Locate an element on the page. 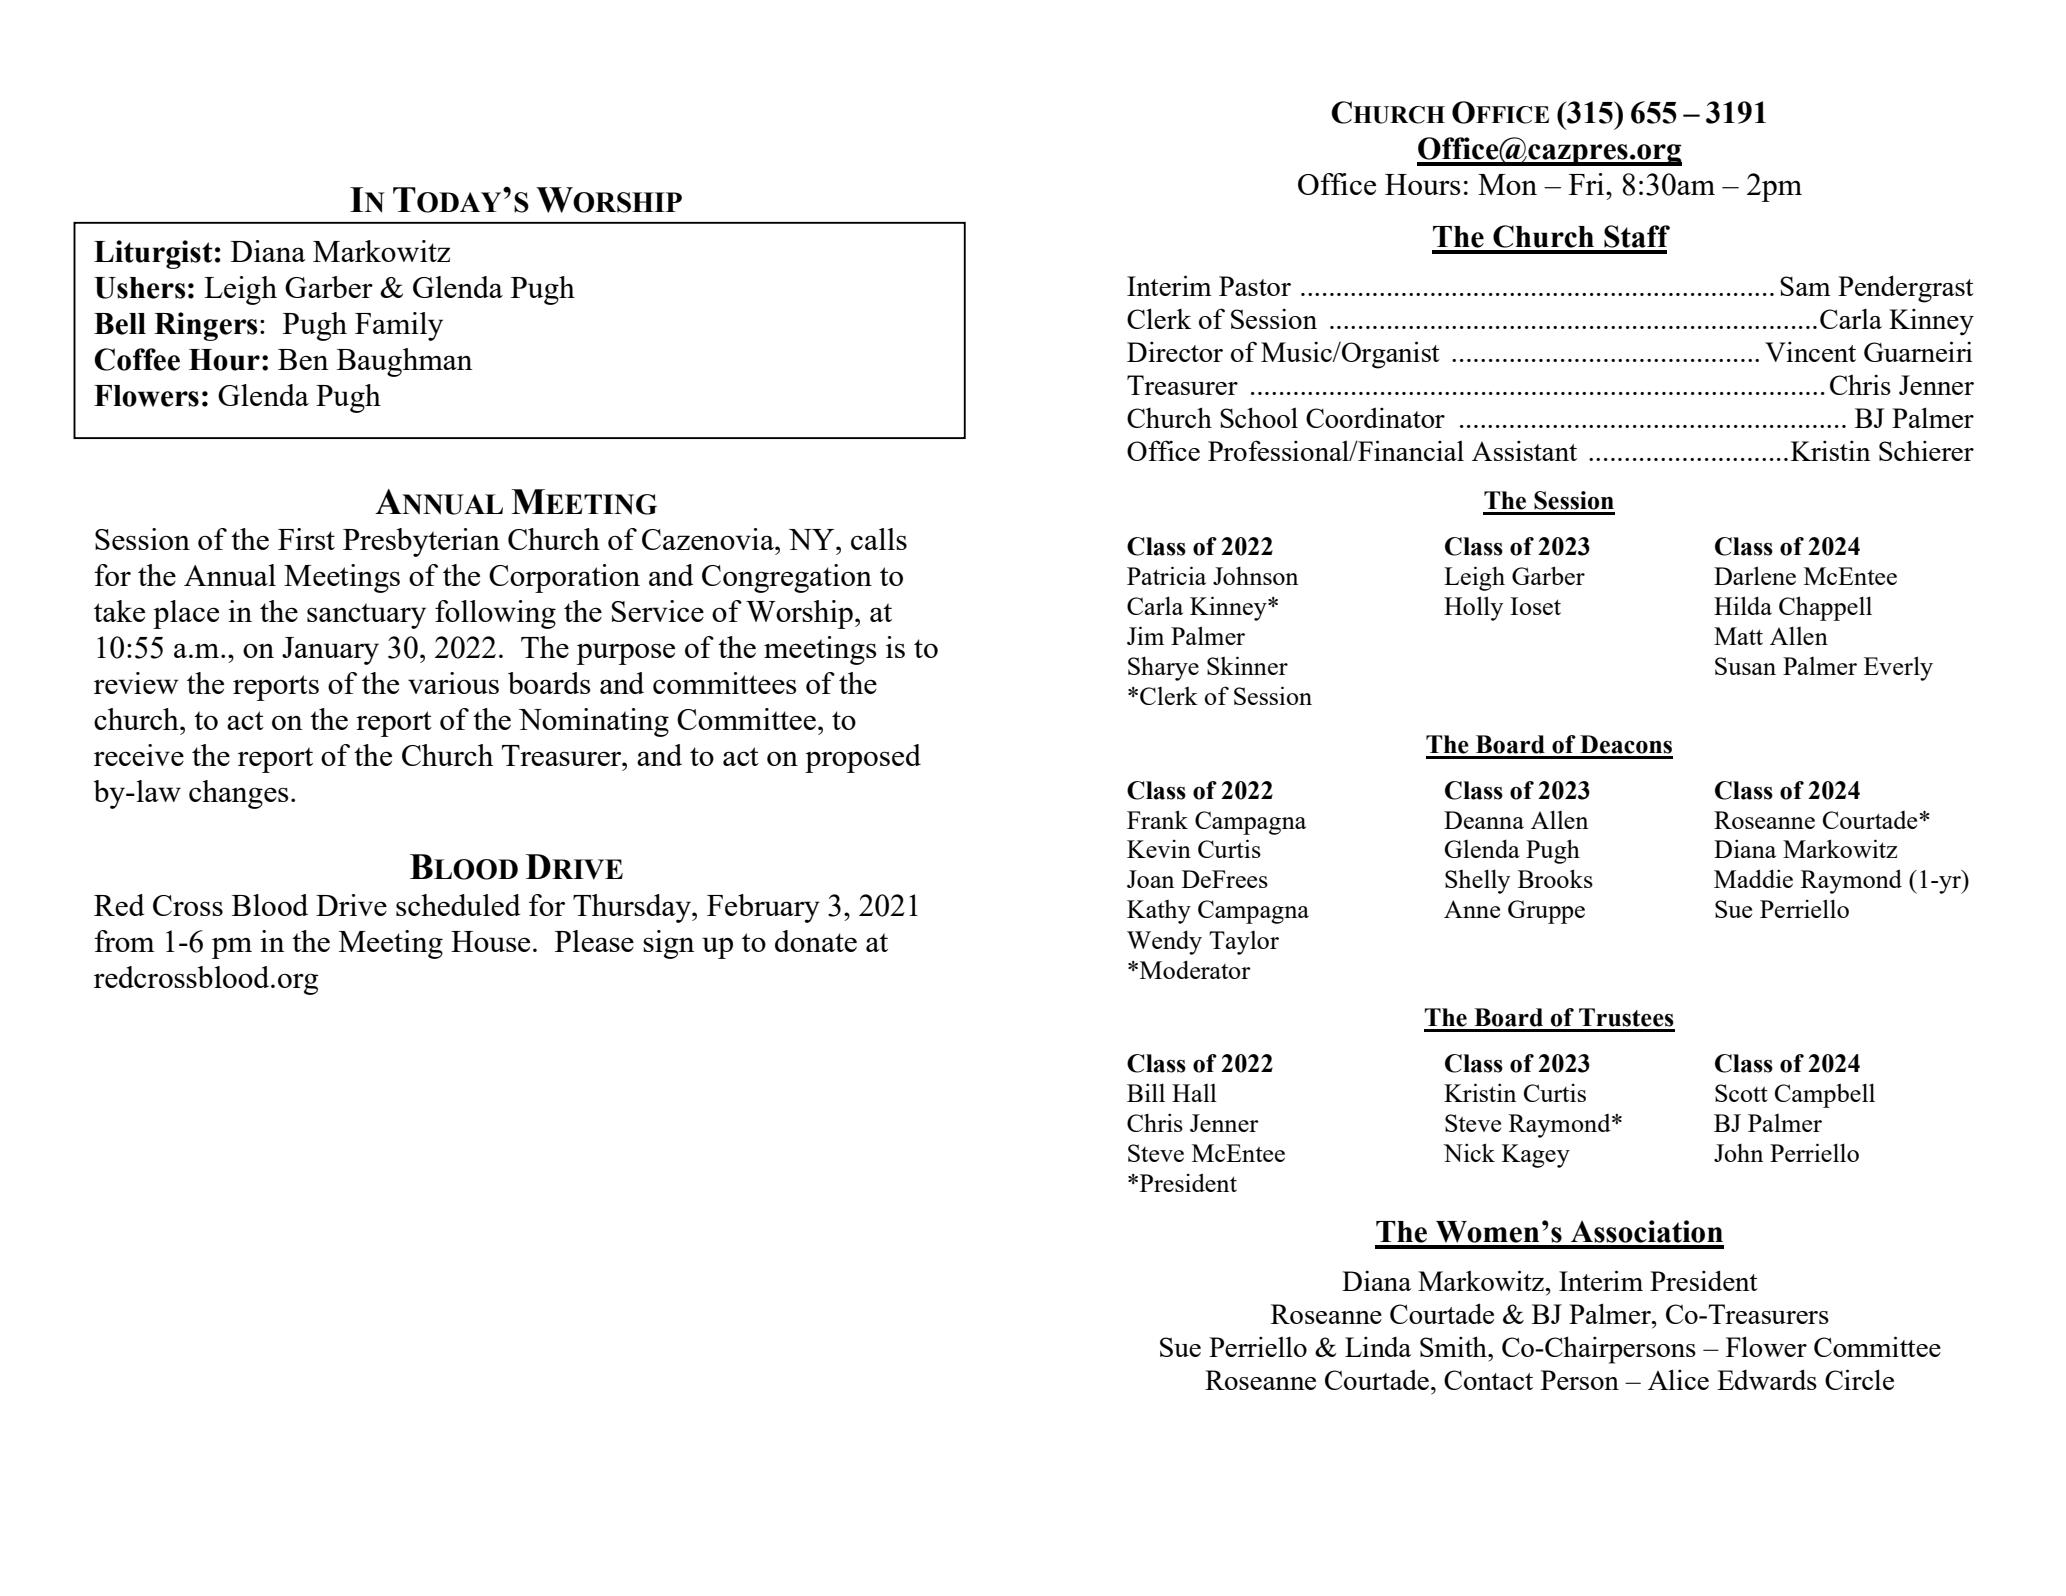 Image resolution: width=2066 pixels, height=1596 pixels. sanctuary is located at coordinates (366, 616).
